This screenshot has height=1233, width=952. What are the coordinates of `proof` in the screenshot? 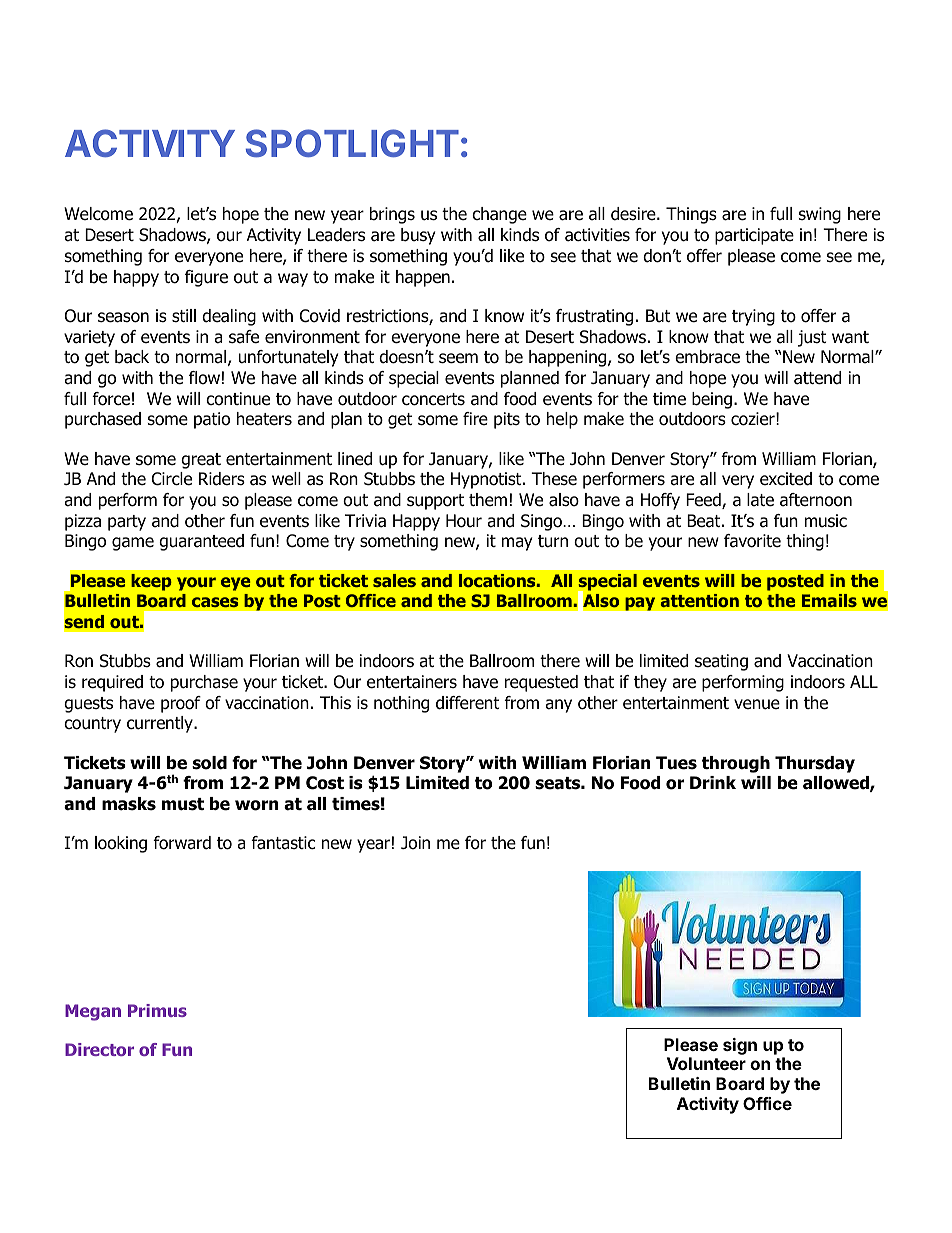 It's located at (181, 704).
